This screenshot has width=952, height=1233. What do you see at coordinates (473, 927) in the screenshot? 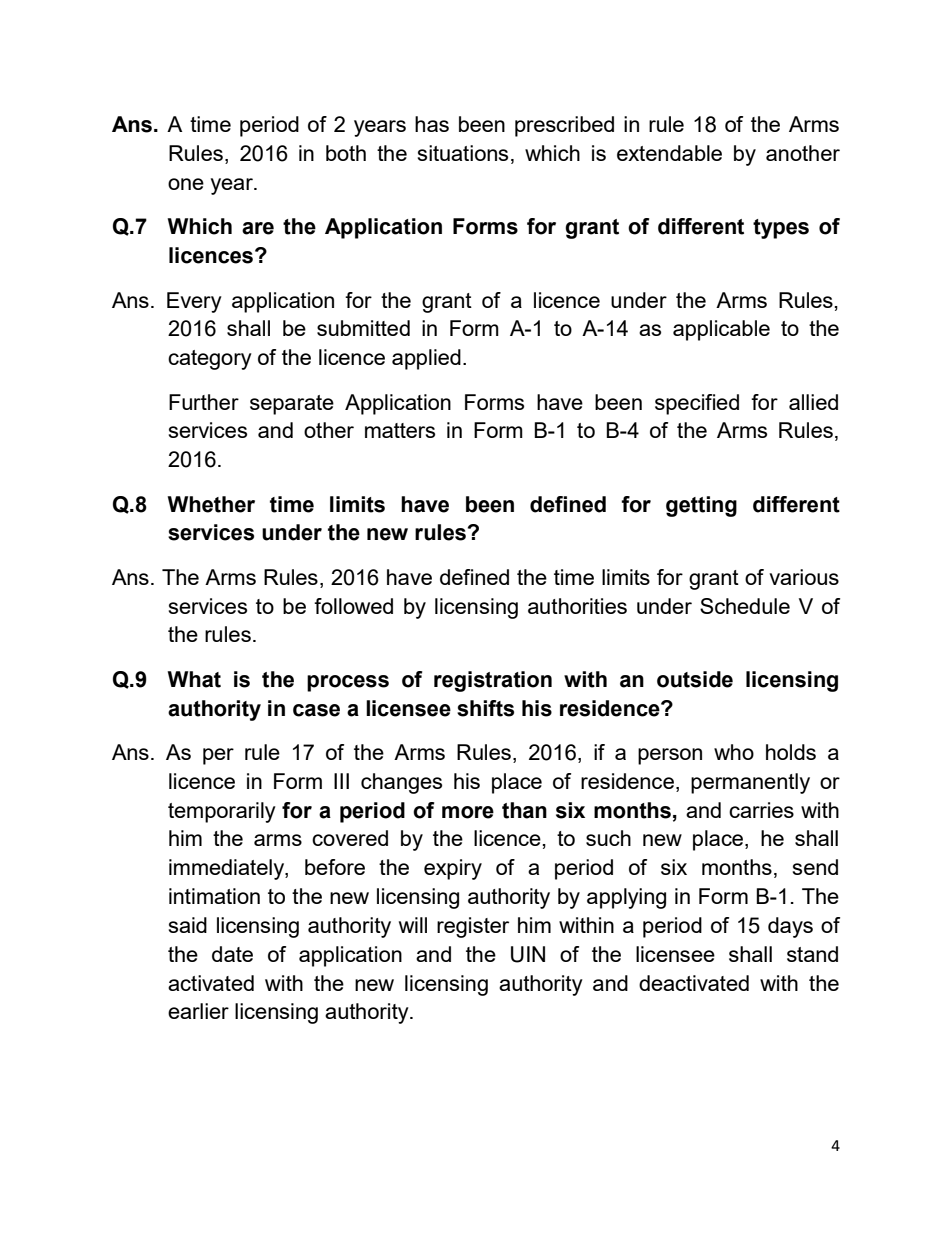
I see `register` at bounding box center [473, 927].
